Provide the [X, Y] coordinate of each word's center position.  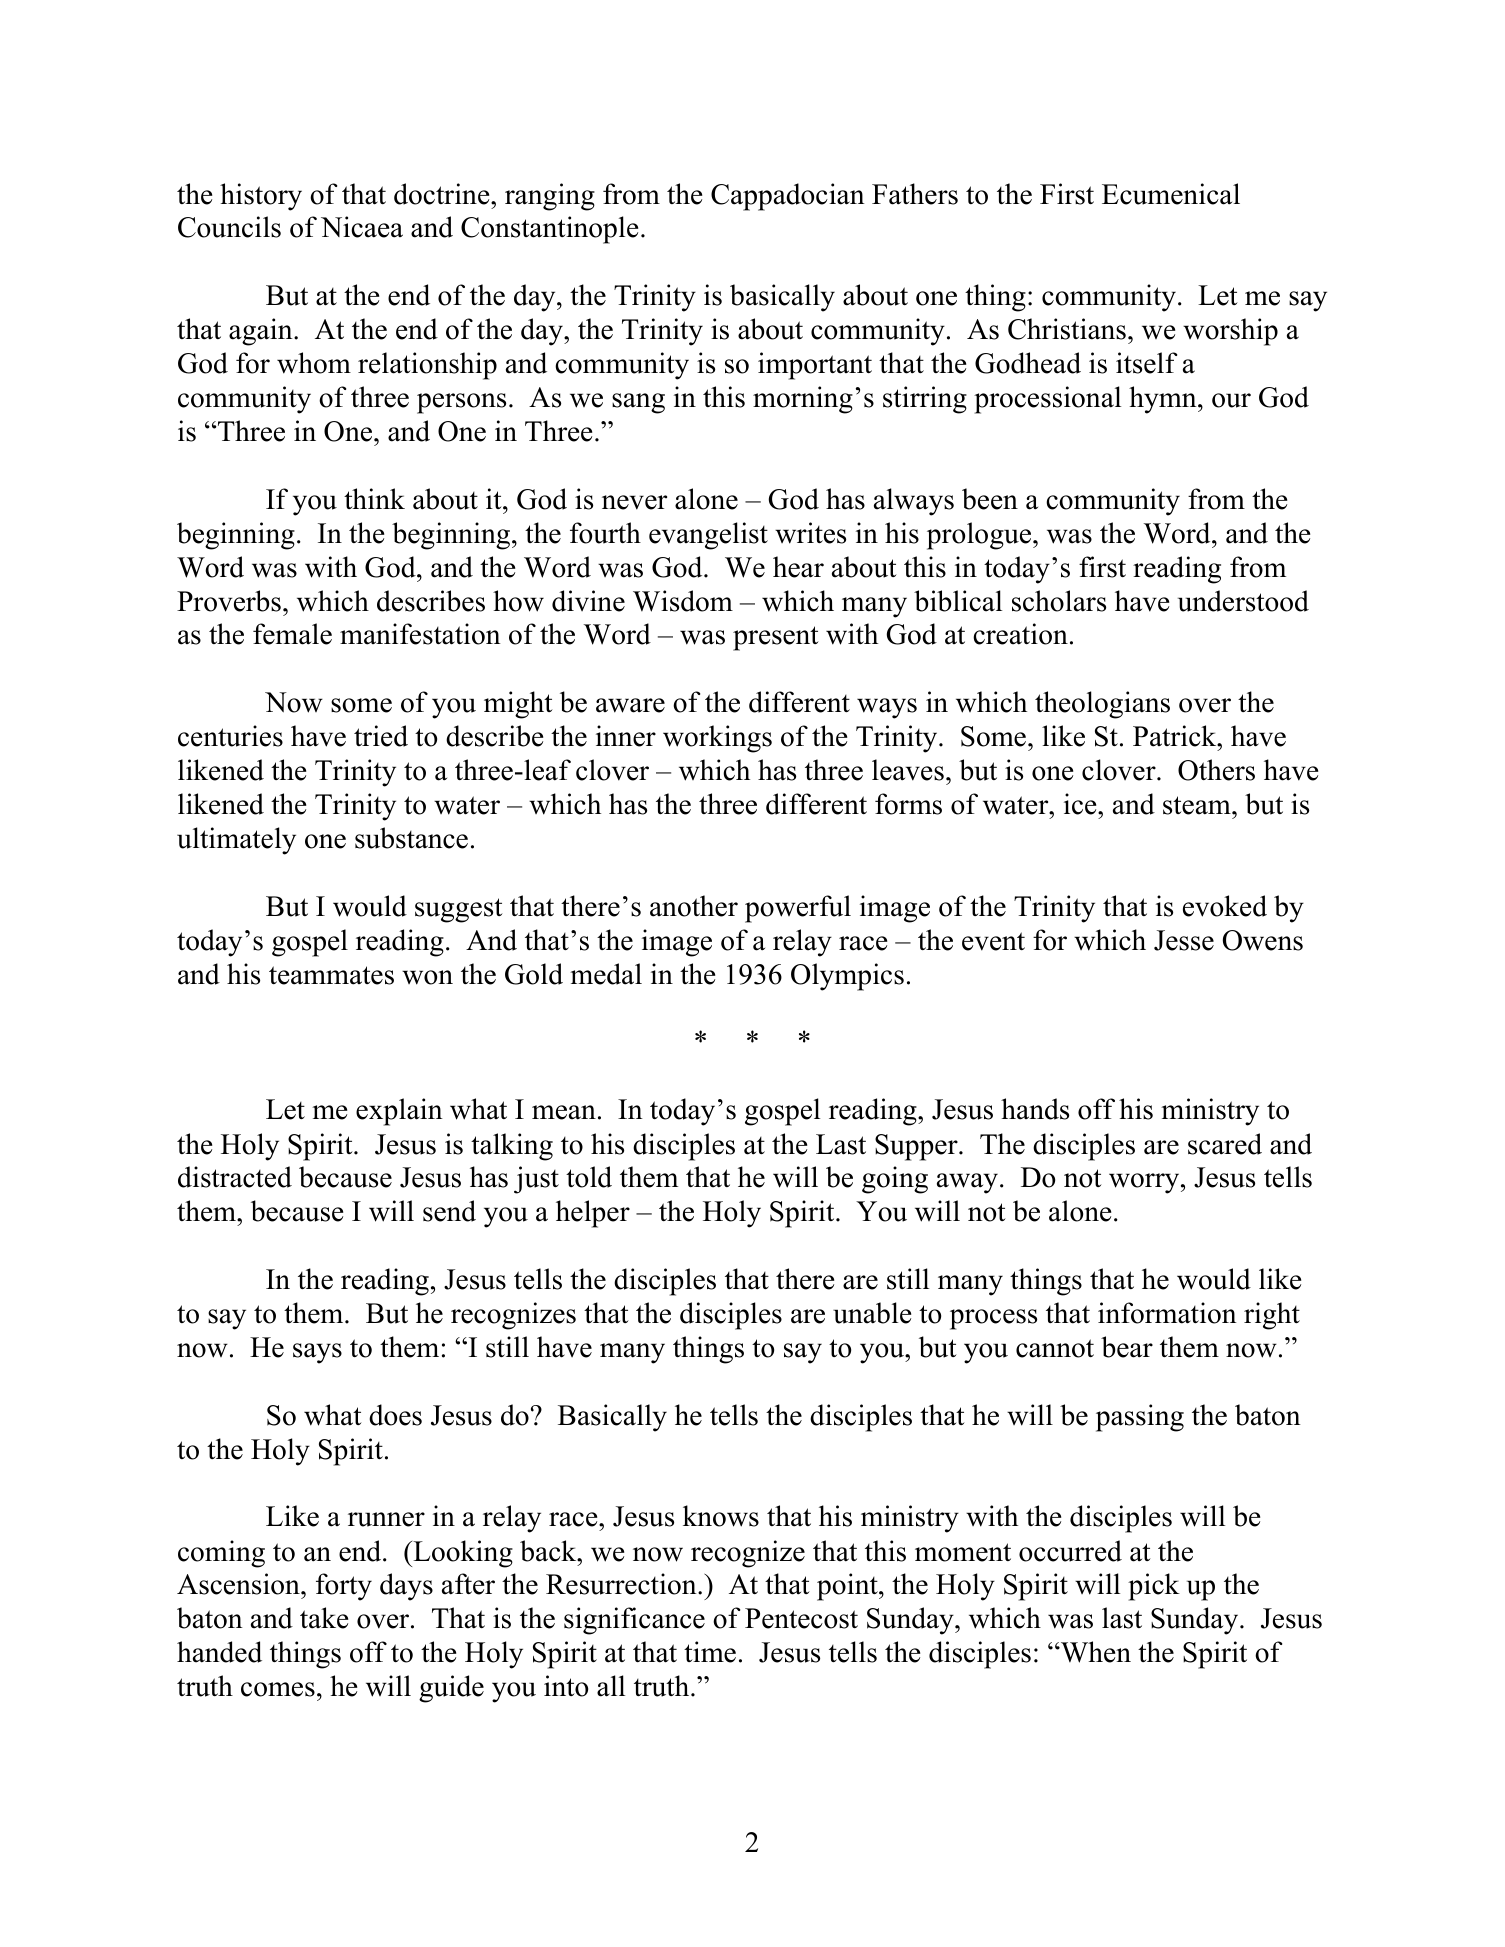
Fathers [915, 194]
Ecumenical [1171, 194]
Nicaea [362, 227]
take [324, 1618]
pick [1154, 1587]
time [710, 1652]
